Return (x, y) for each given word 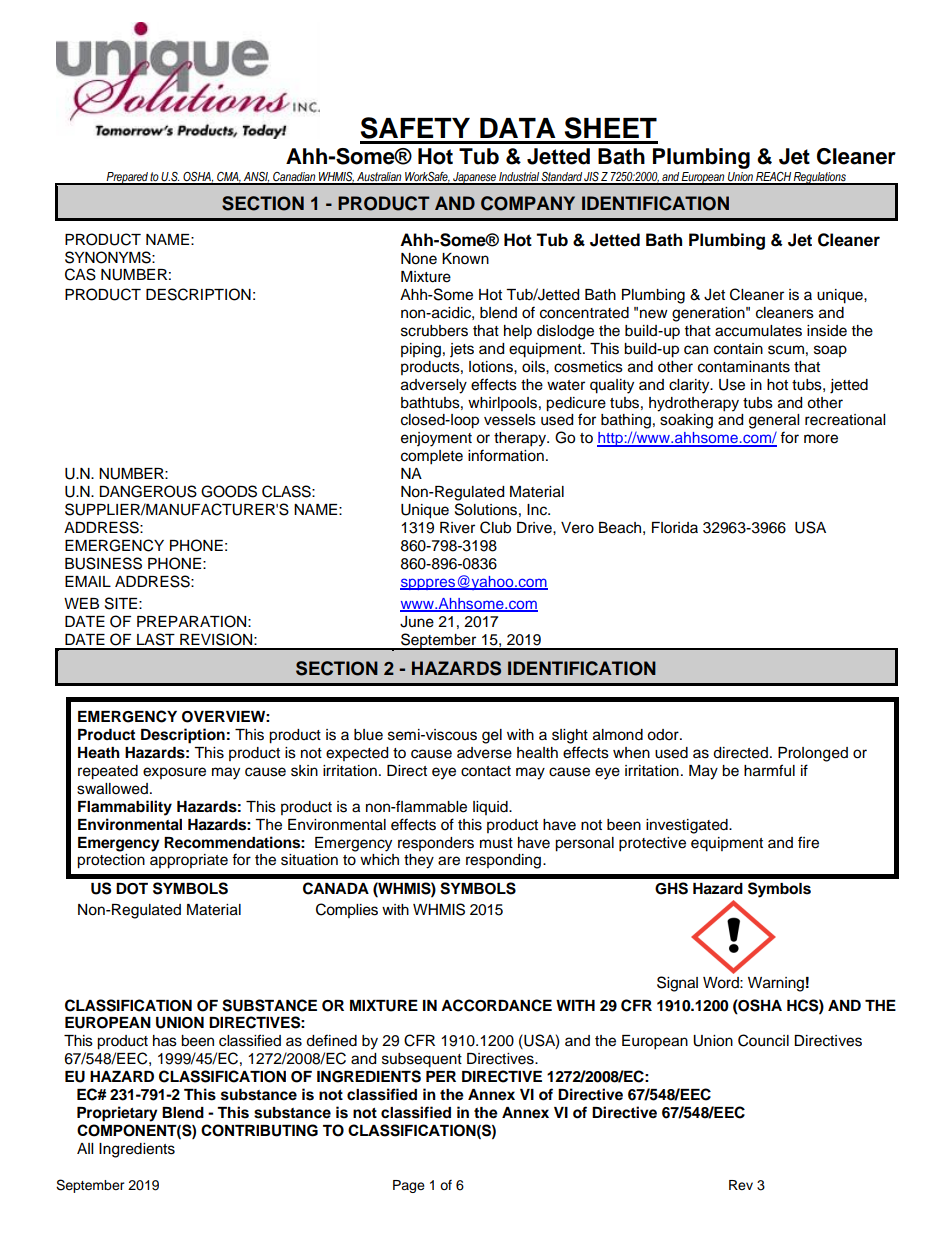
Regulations (820, 178)
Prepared (127, 178)
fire (808, 842)
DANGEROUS (148, 491)
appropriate (189, 861)
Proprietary (117, 1114)
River (457, 528)
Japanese (474, 178)
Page (409, 1186)
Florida (675, 528)
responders (436, 844)
